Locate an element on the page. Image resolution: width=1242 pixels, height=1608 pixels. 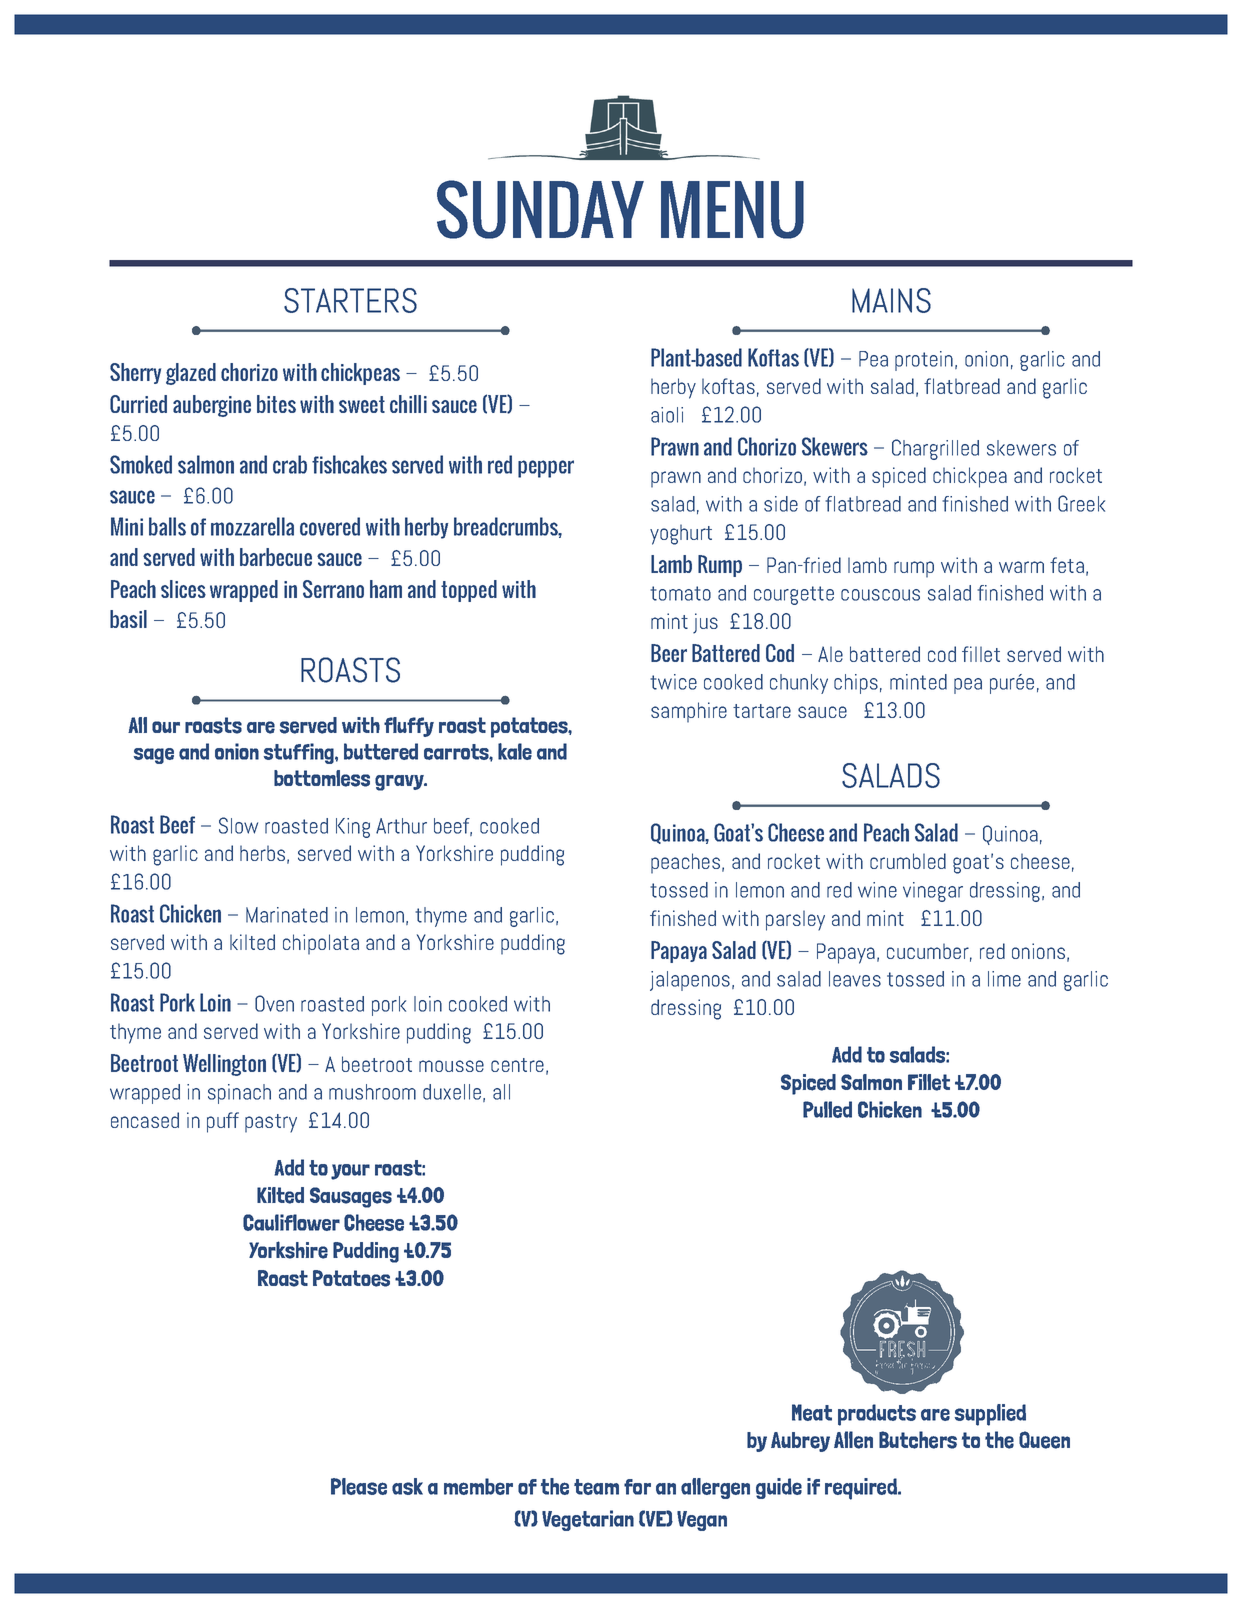
centre is located at coordinates (517, 1065).
